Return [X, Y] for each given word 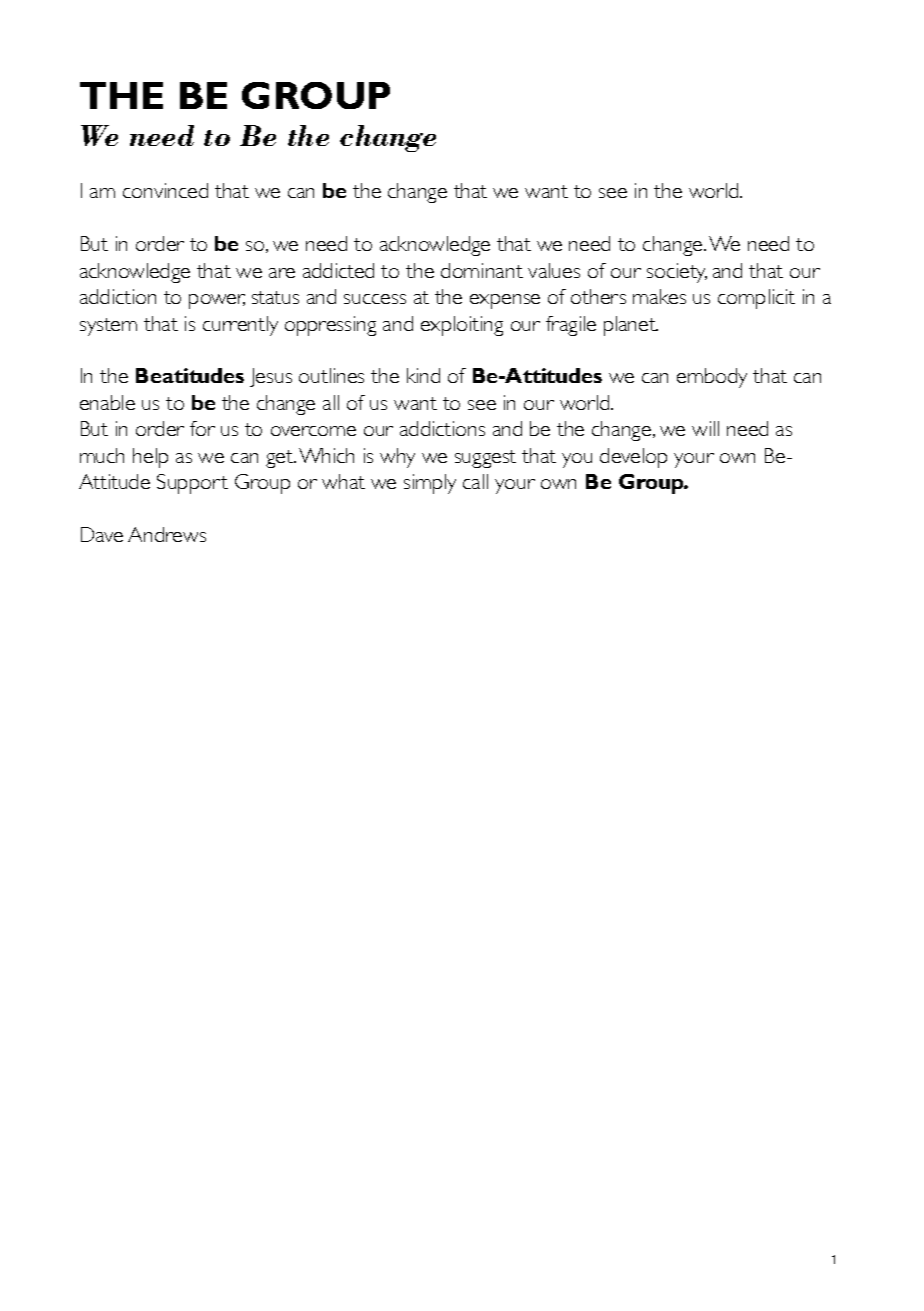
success [375, 299]
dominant [482, 270]
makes [659, 296]
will [705, 428]
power [217, 301]
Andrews [167, 534]
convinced [165, 190]
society [677, 273]
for [202, 428]
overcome [313, 431]
